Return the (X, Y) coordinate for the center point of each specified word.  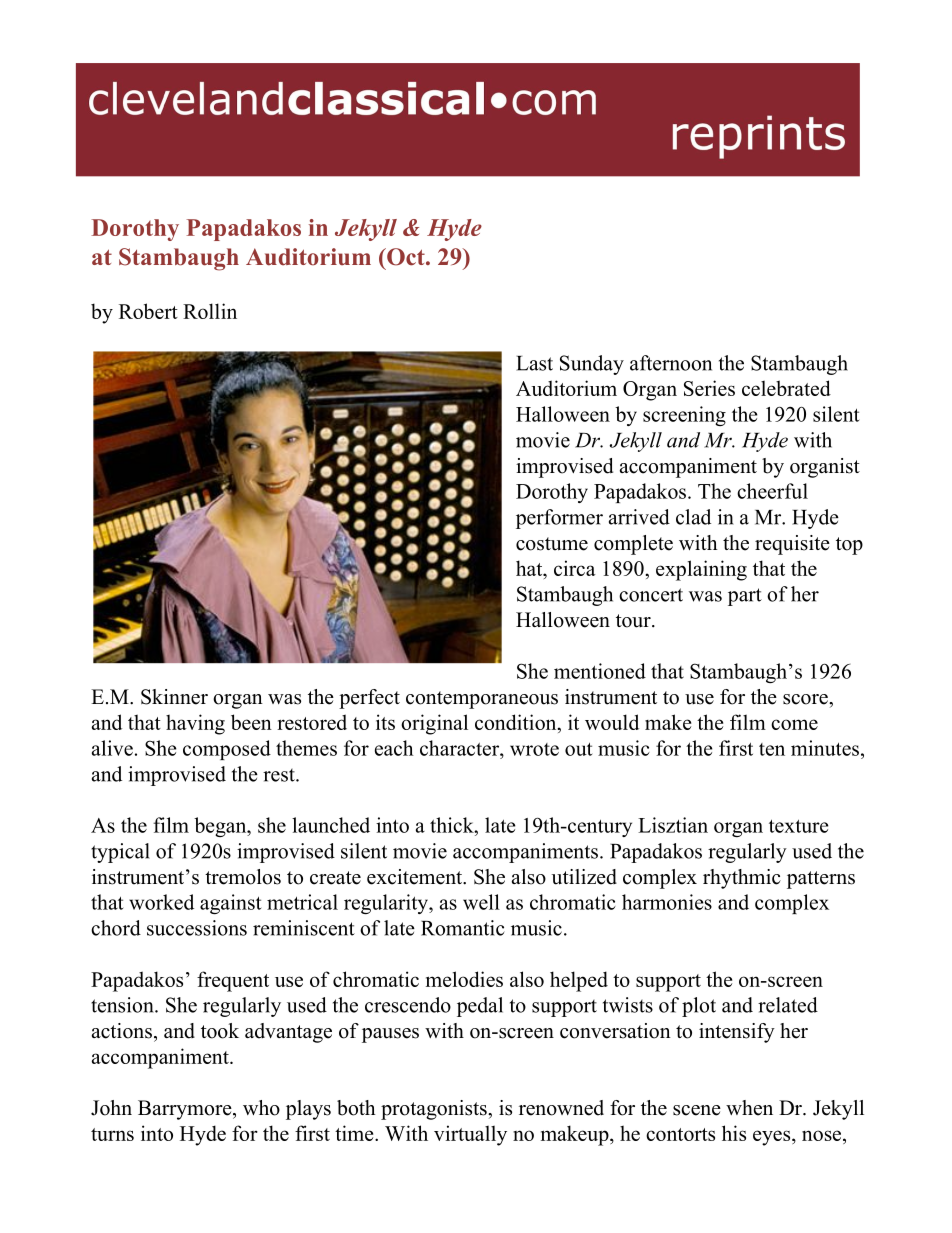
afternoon (671, 363)
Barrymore (186, 1110)
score (806, 699)
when (749, 1108)
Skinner (174, 697)
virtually (470, 1135)
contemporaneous (482, 700)
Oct (406, 257)
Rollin (210, 311)
